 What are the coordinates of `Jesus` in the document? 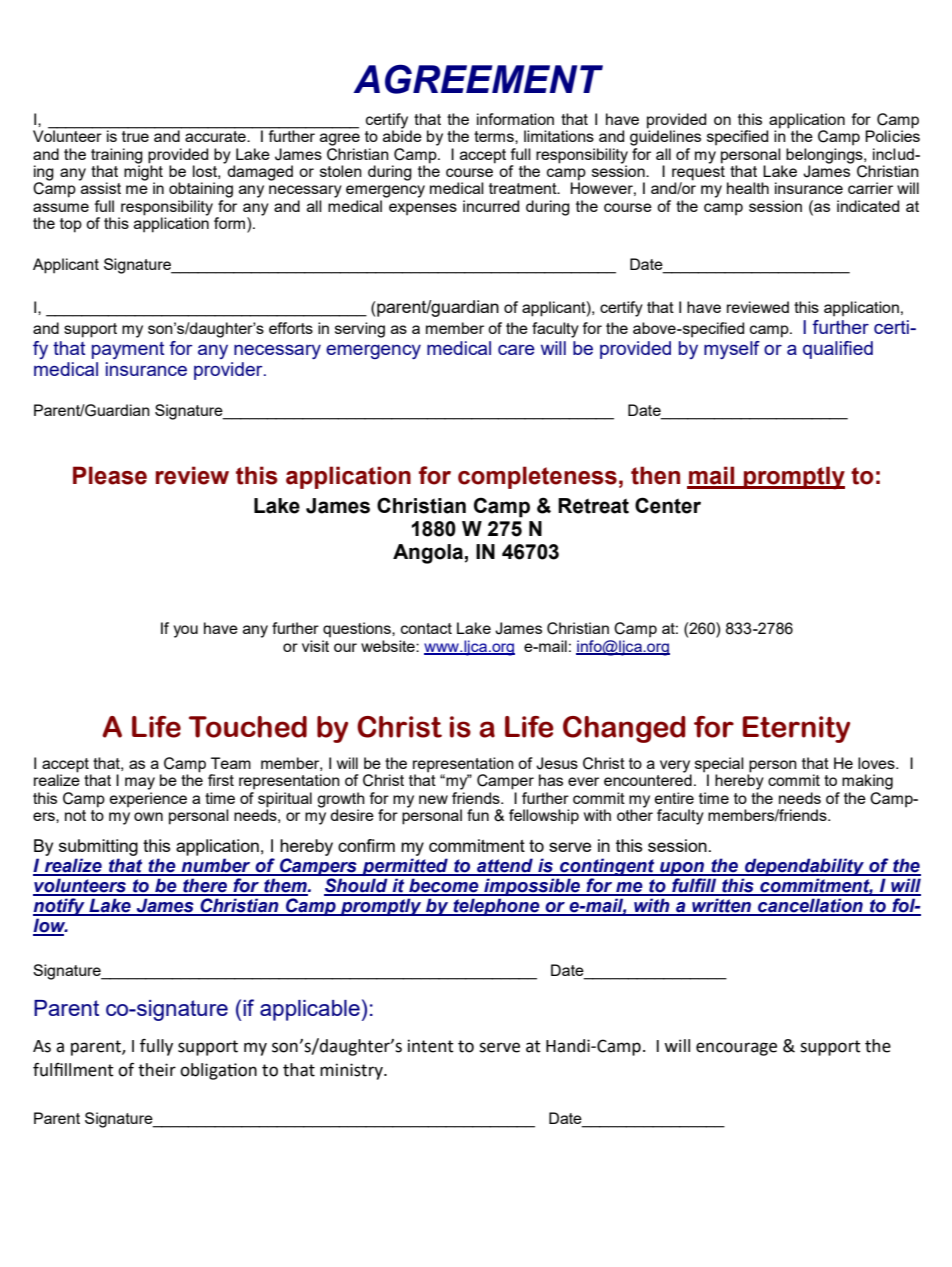 It's located at (557, 763).
